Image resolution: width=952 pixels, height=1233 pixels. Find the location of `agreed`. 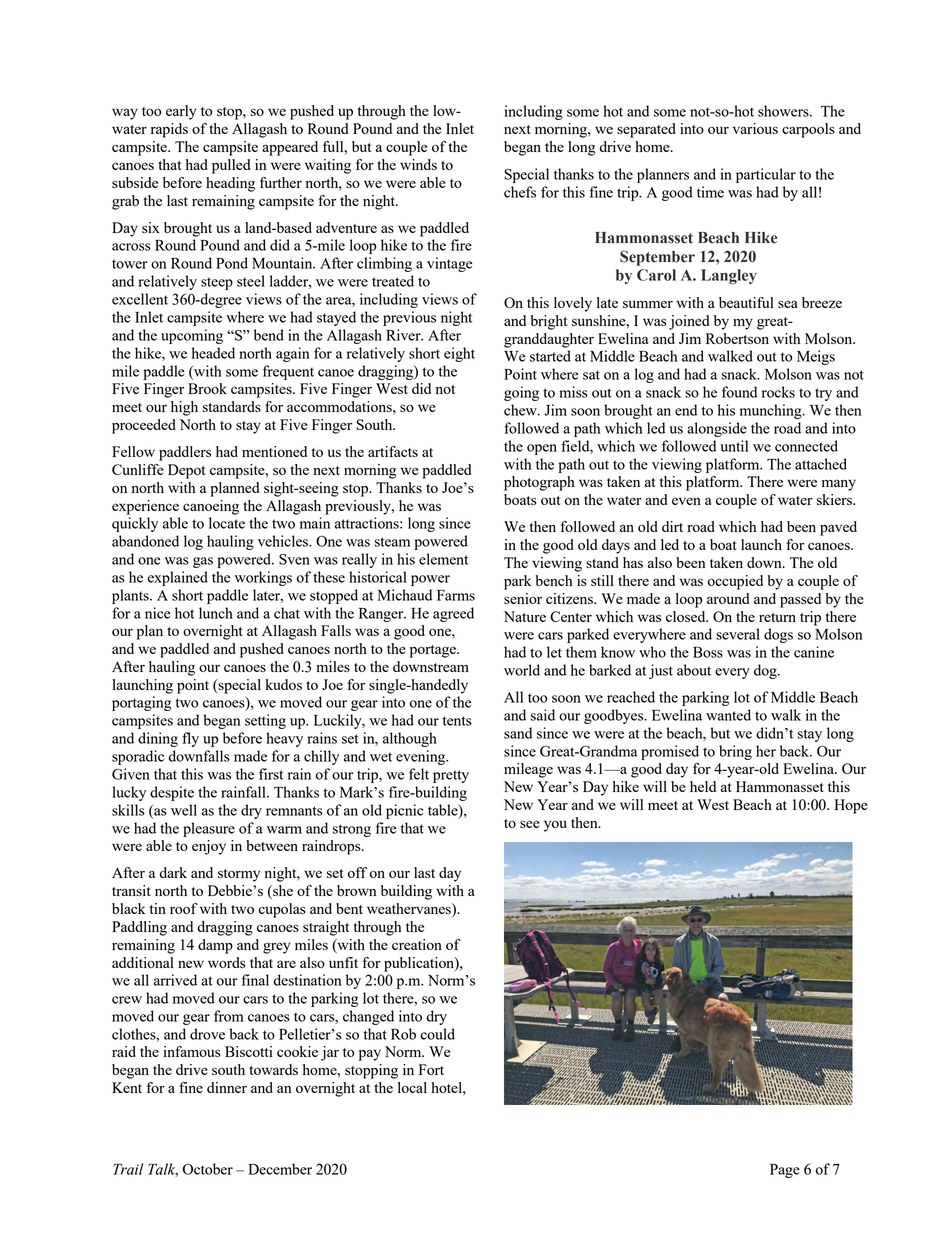

agreed is located at coordinates (453, 614).
